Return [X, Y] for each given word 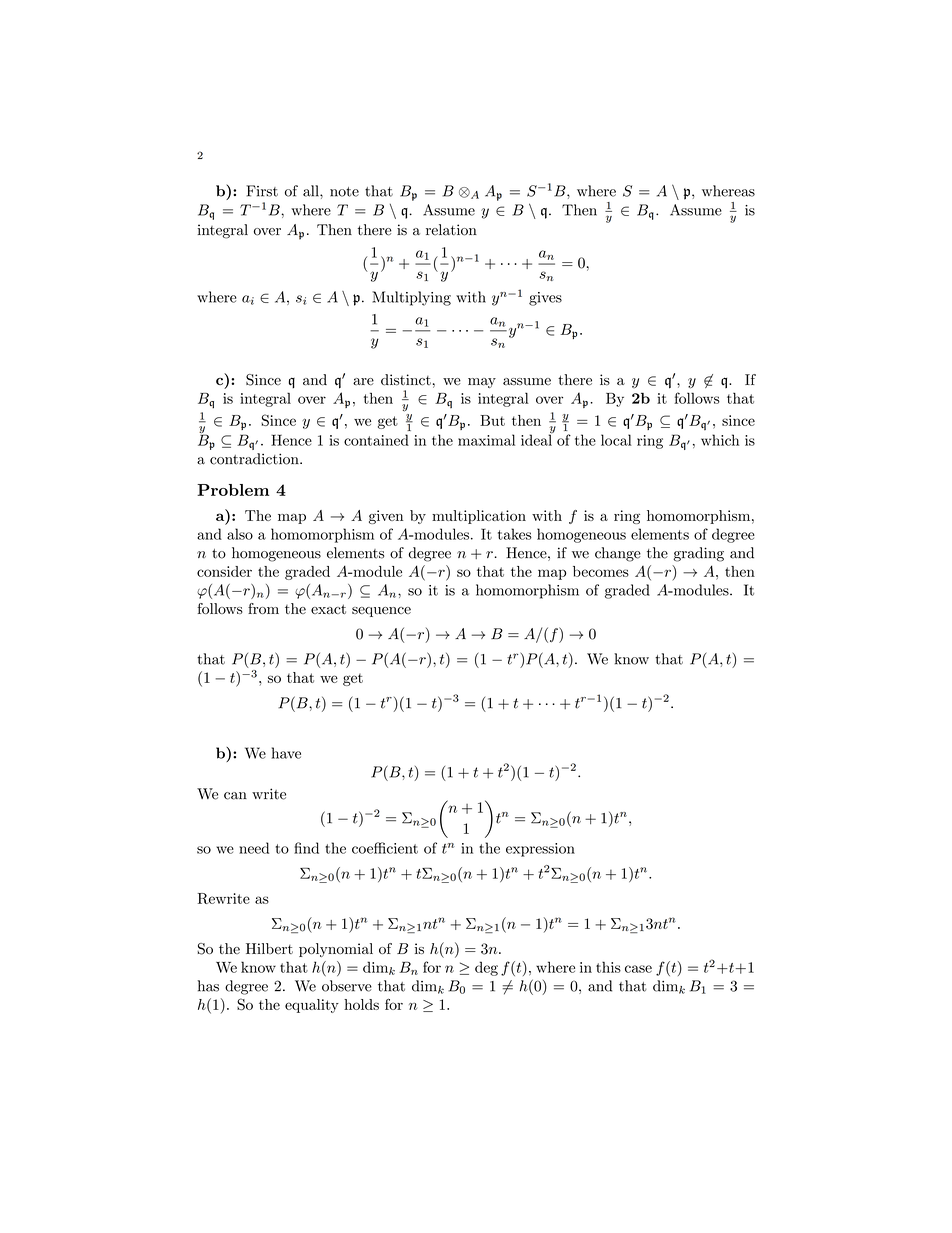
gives [545, 299]
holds [361, 1004]
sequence [381, 612]
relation [451, 230]
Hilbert [269, 948]
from [263, 608]
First [262, 191]
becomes [601, 571]
